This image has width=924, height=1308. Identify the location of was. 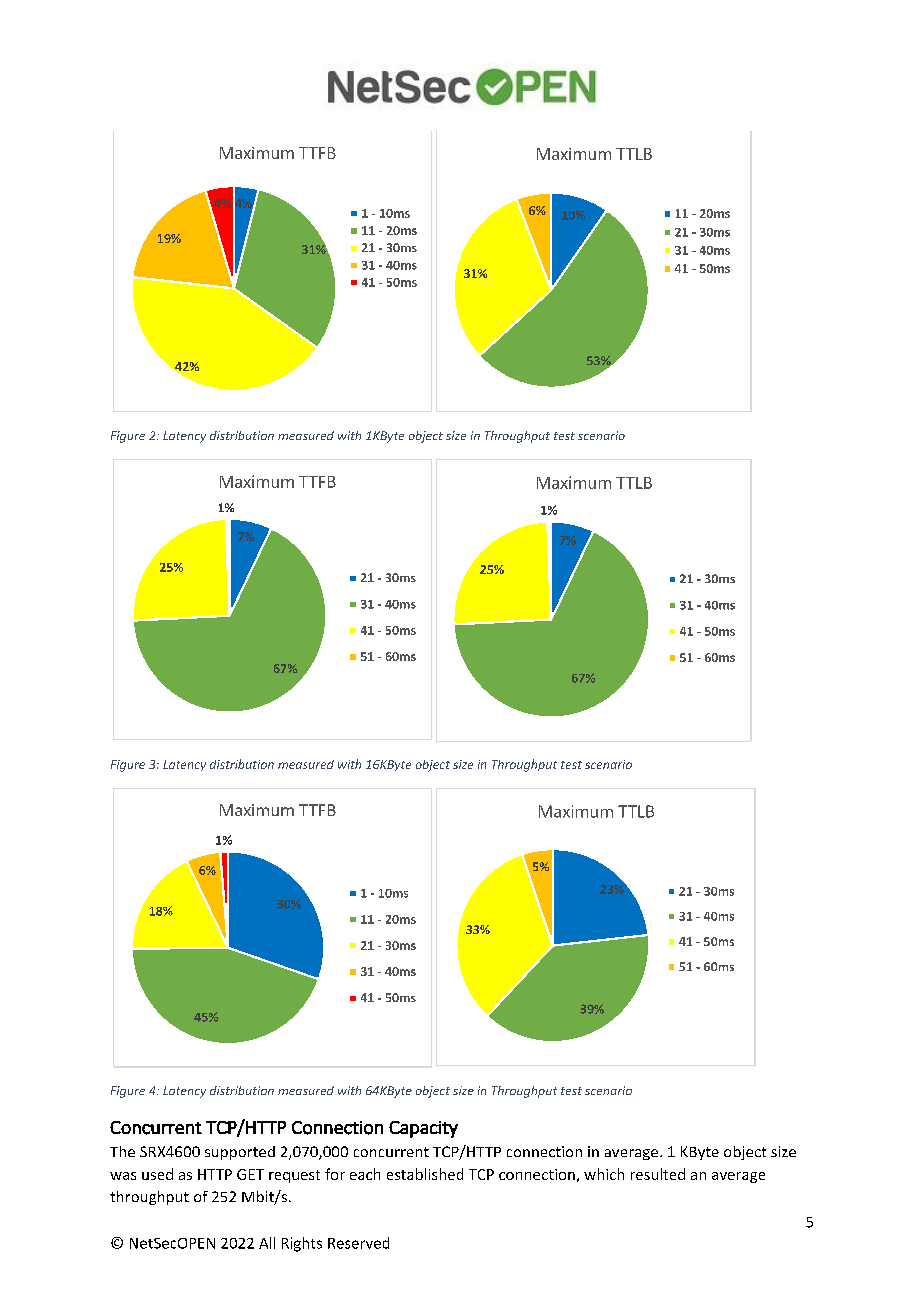
(123, 1176).
